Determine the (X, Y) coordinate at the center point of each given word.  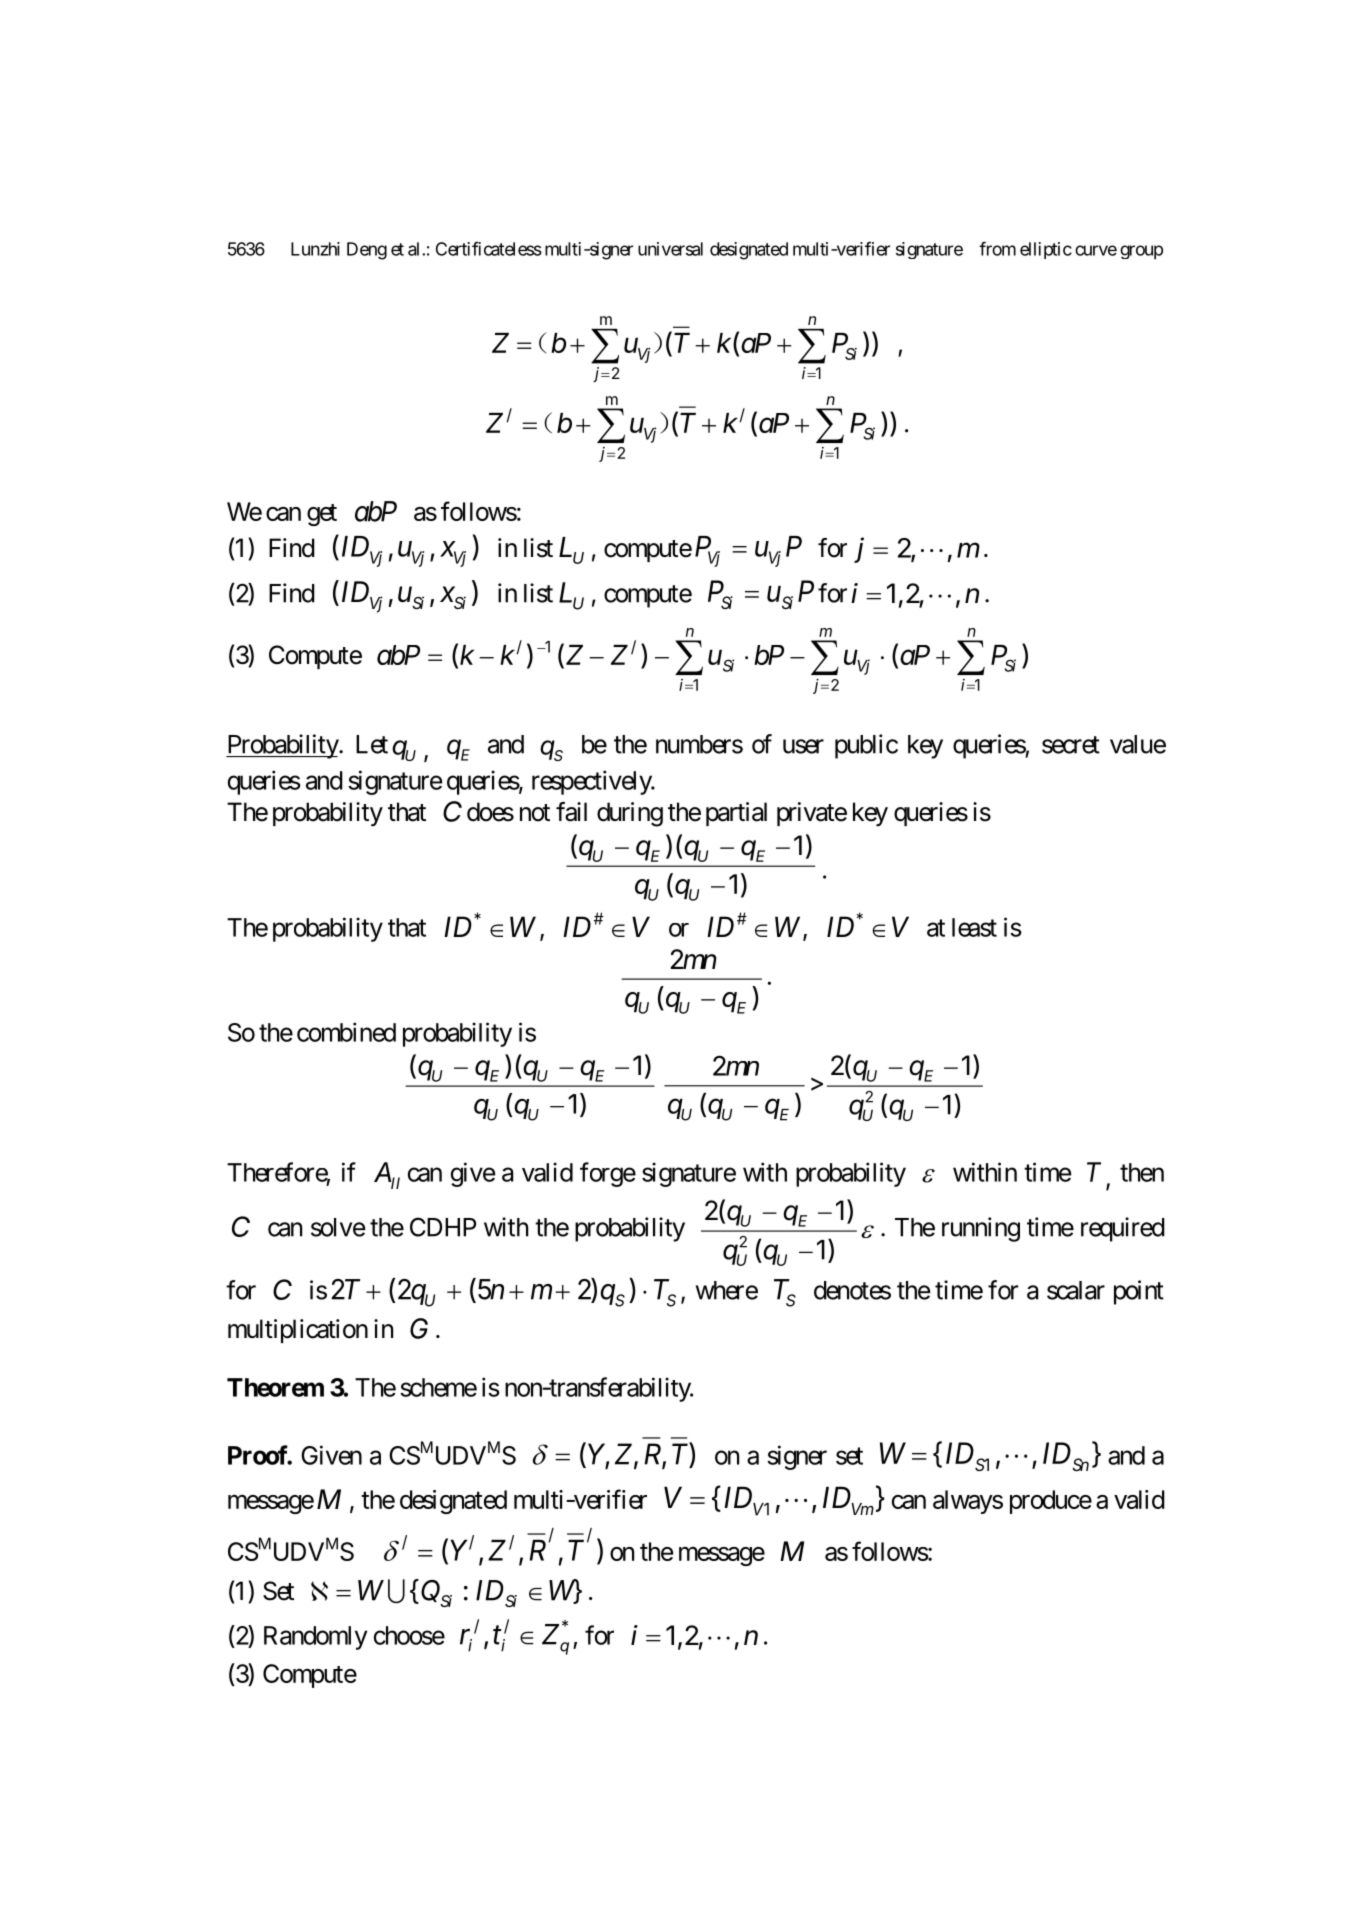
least (974, 927)
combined (346, 1032)
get (322, 515)
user (803, 746)
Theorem (275, 1387)
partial (736, 814)
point (1139, 1292)
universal (670, 249)
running (981, 1229)
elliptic (1046, 250)
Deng (367, 251)
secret (1071, 745)
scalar (1076, 1290)
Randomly (315, 1638)
